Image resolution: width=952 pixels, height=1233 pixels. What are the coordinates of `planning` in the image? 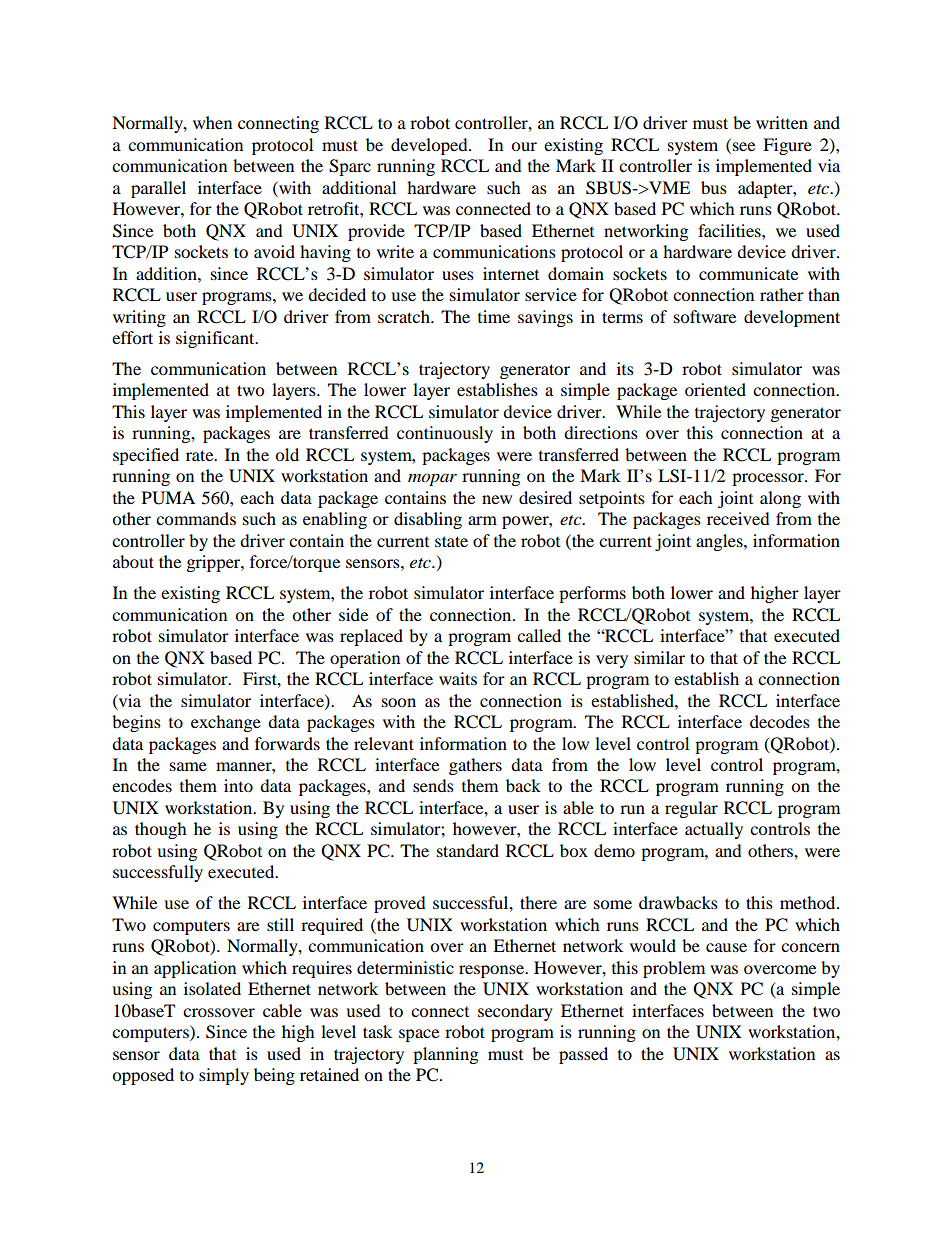 It's located at (445, 1055).
